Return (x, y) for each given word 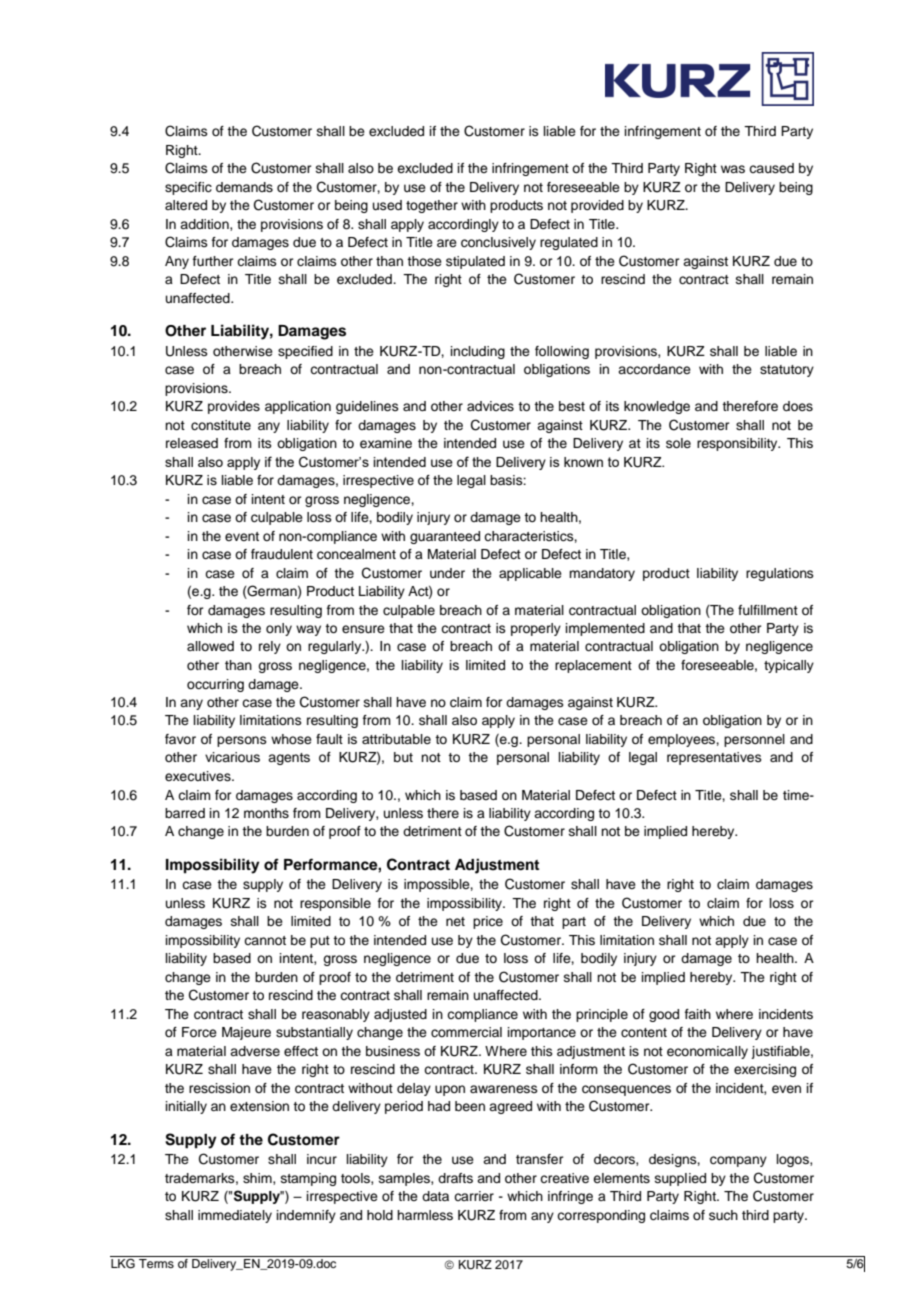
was (733, 169)
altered (186, 205)
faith (698, 1014)
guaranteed (445, 537)
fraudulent (282, 554)
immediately (235, 1216)
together (432, 206)
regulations (780, 574)
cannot (265, 940)
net (455, 921)
